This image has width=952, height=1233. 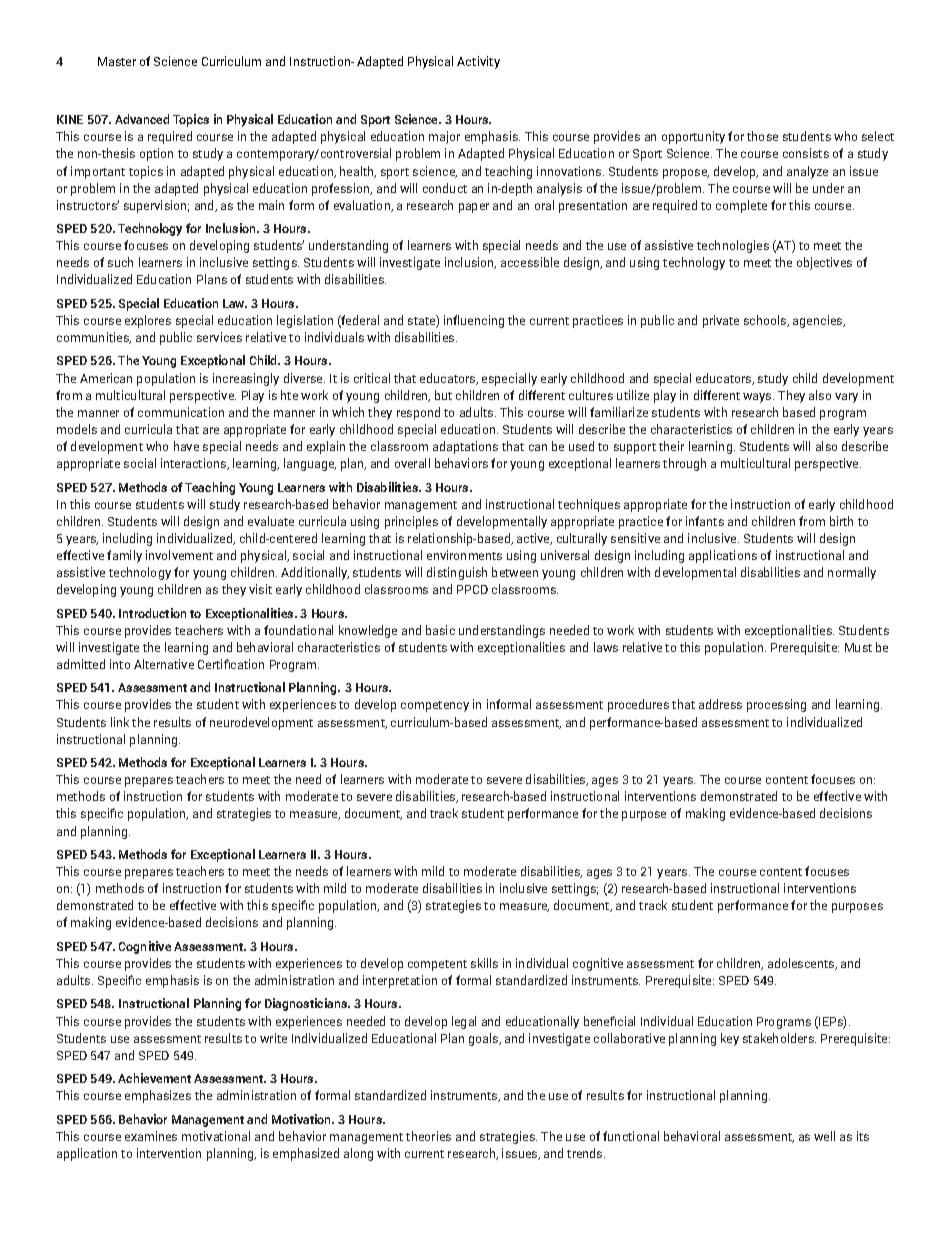 What do you see at coordinates (428, 1136) in the image?
I see `theories` at bounding box center [428, 1136].
